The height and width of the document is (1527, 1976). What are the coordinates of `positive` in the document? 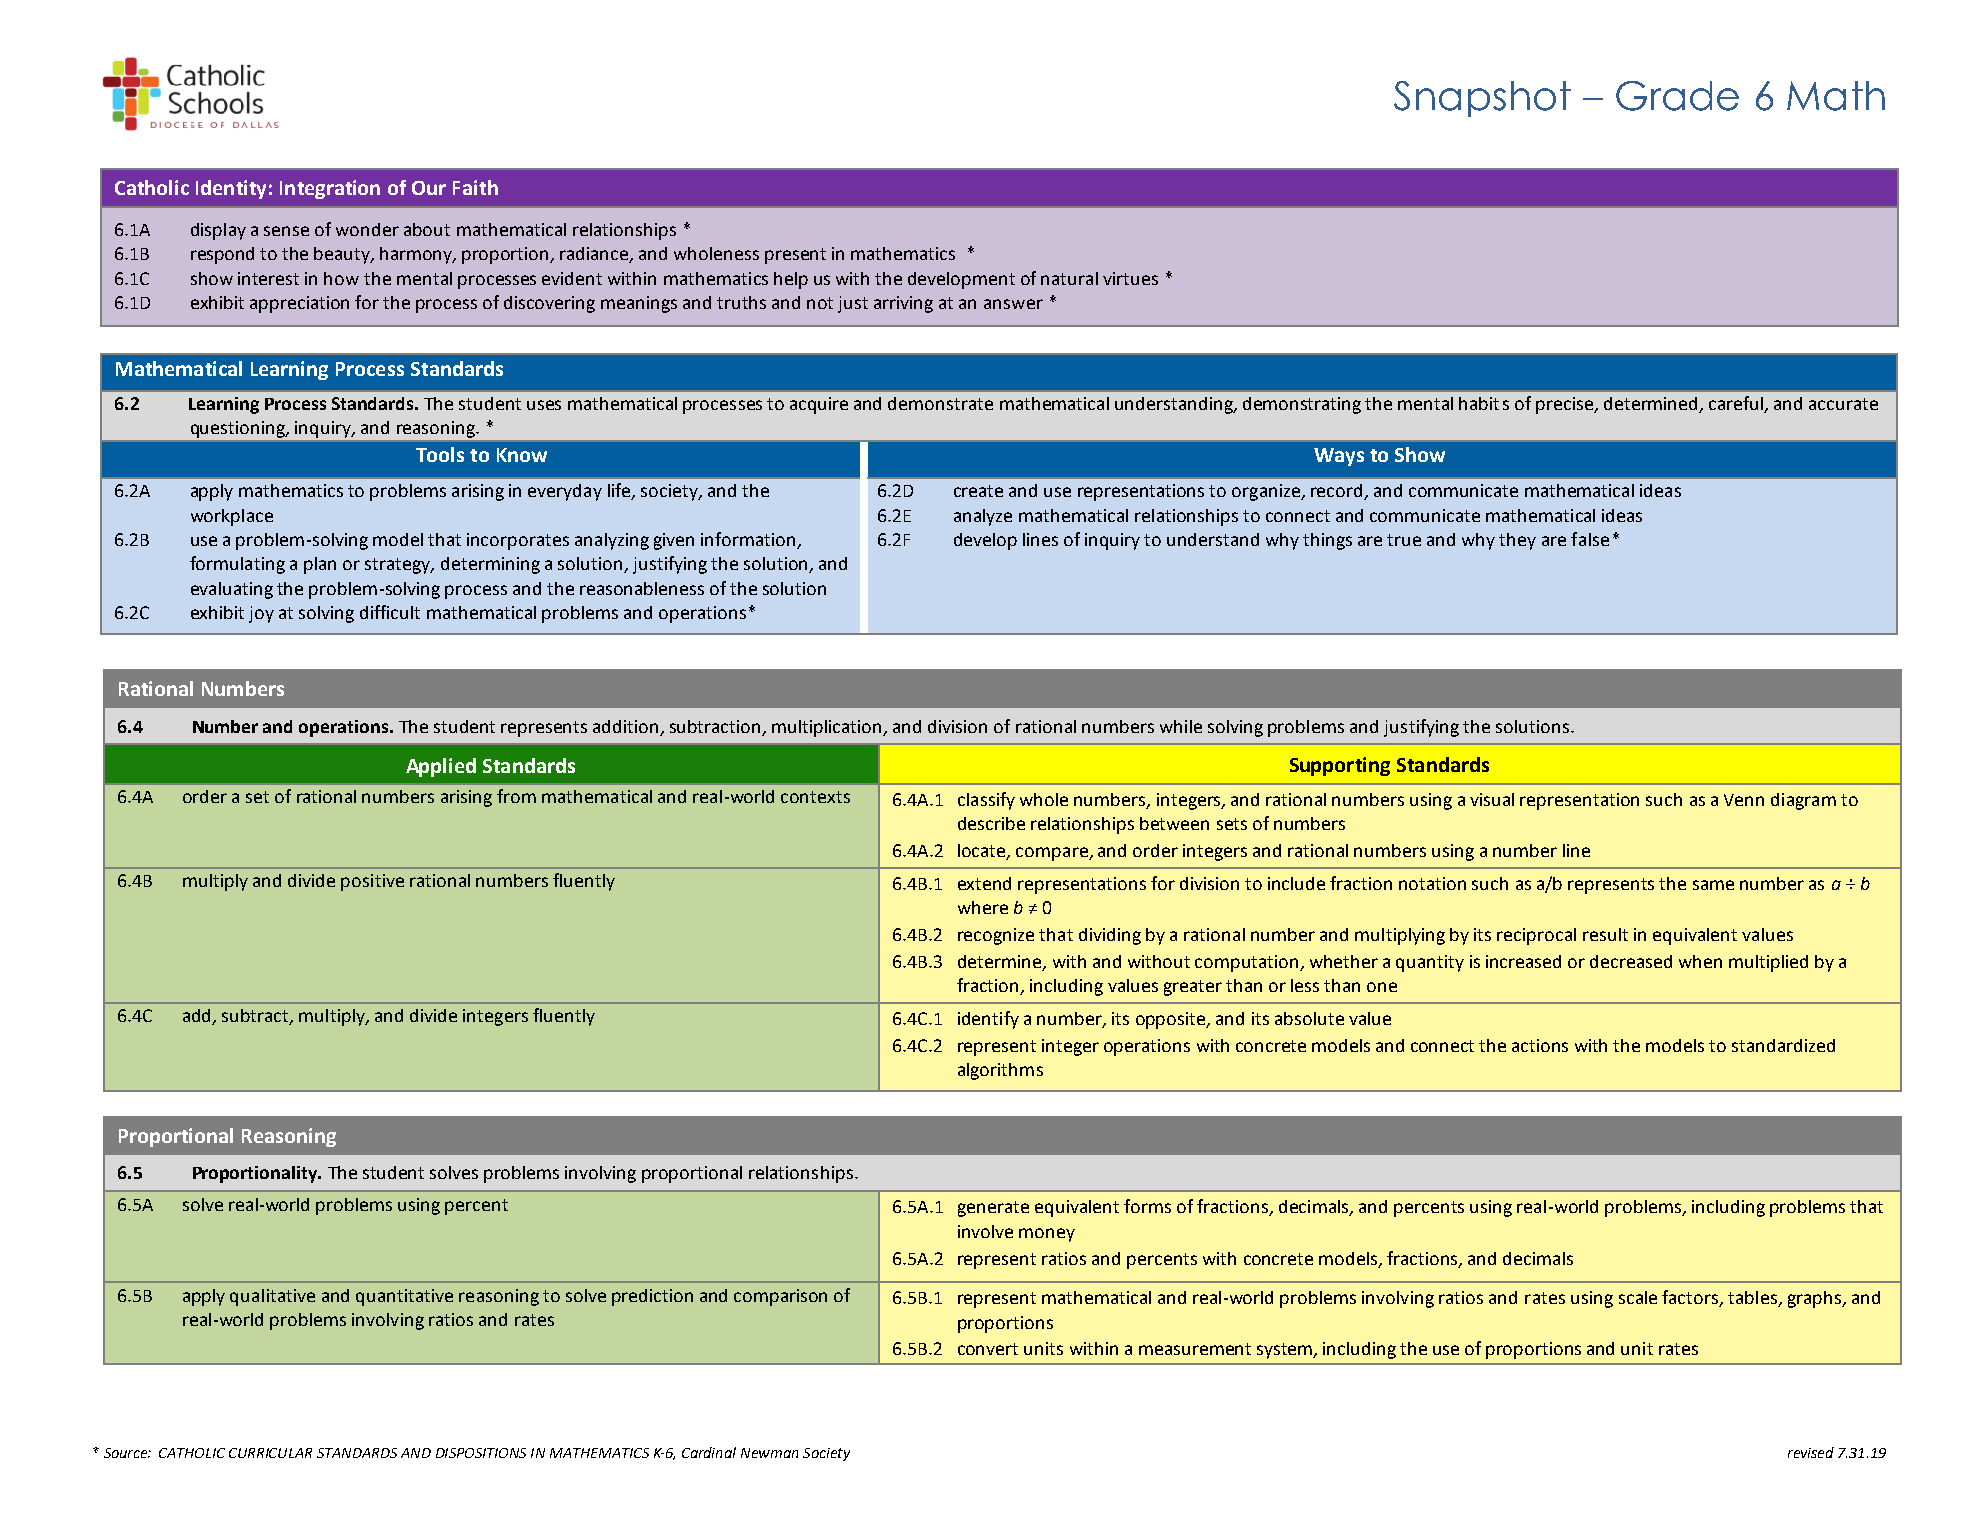 It's located at (372, 882).
